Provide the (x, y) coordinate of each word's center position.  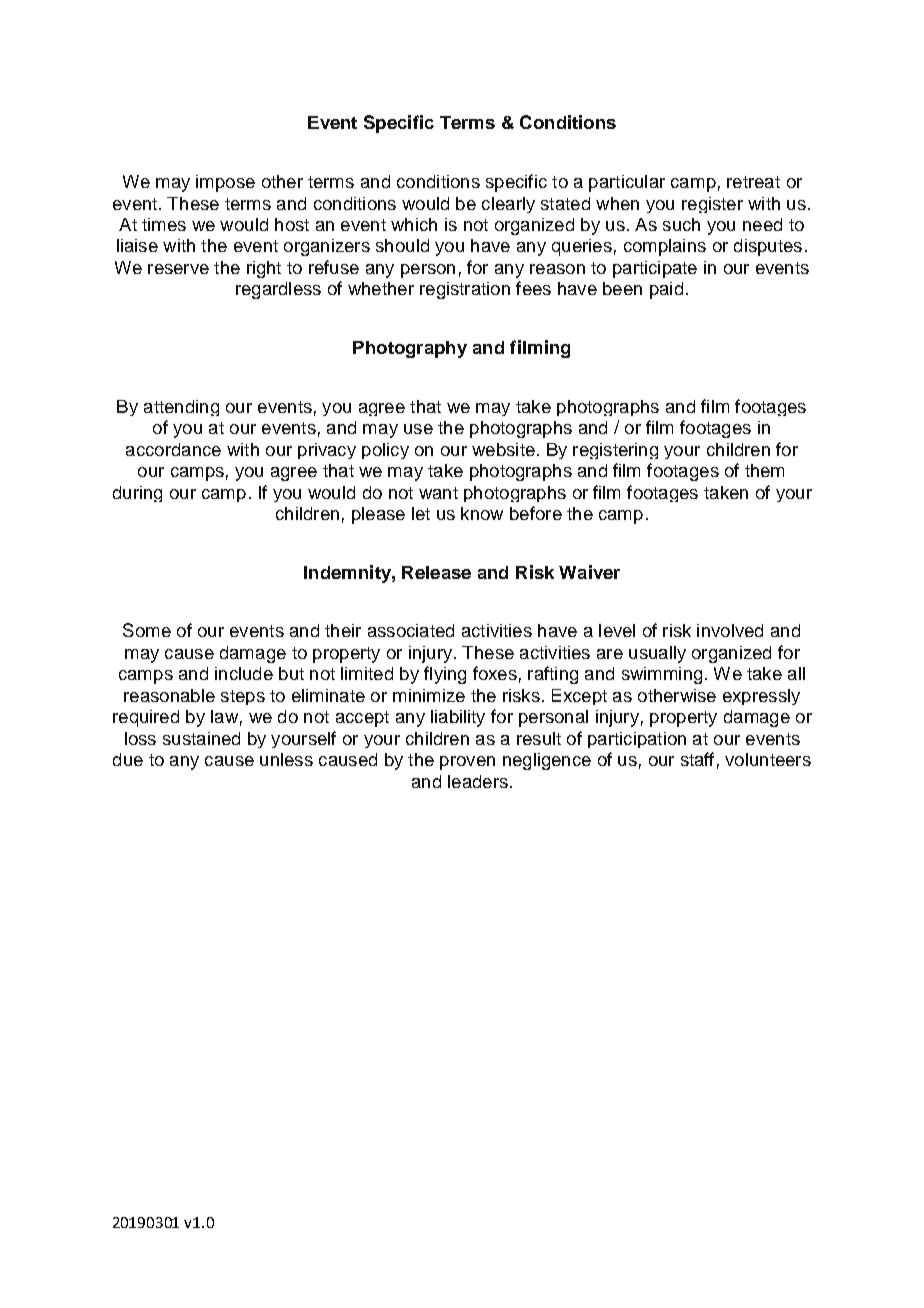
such (681, 224)
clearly (508, 205)
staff (697, 759)
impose (225, 183)
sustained (201, 738)
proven (467, 763)
